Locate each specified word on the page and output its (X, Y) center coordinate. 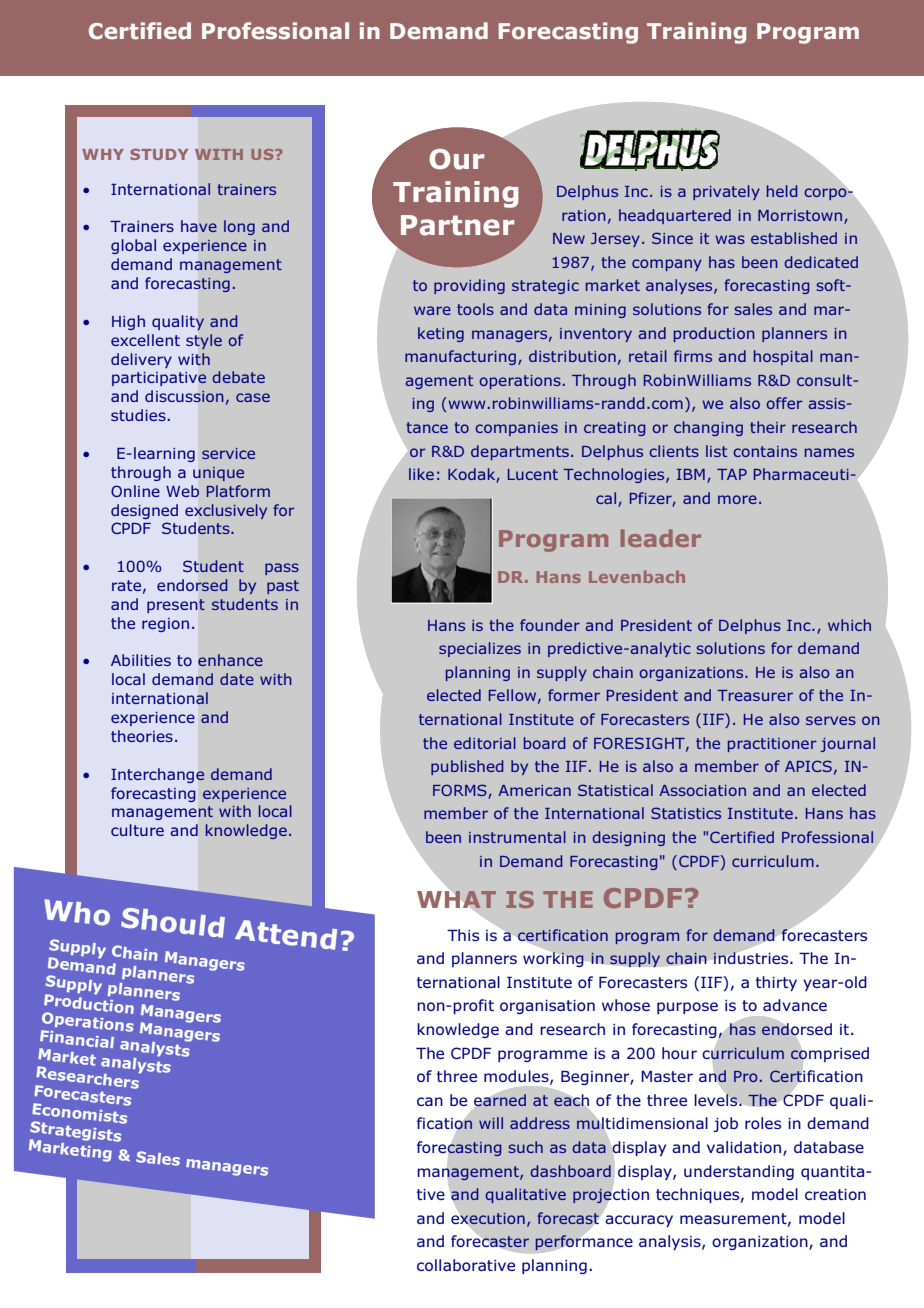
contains (765, 451)
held (782, 191)
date (237, 679)
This (463, 935)
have (199, 226)
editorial (485, 743)
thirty (776, 983)
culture (137, 830)
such (525, 1147)
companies (516, 429)
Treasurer (755, 695)
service (228, 453)
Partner (457, 225)
